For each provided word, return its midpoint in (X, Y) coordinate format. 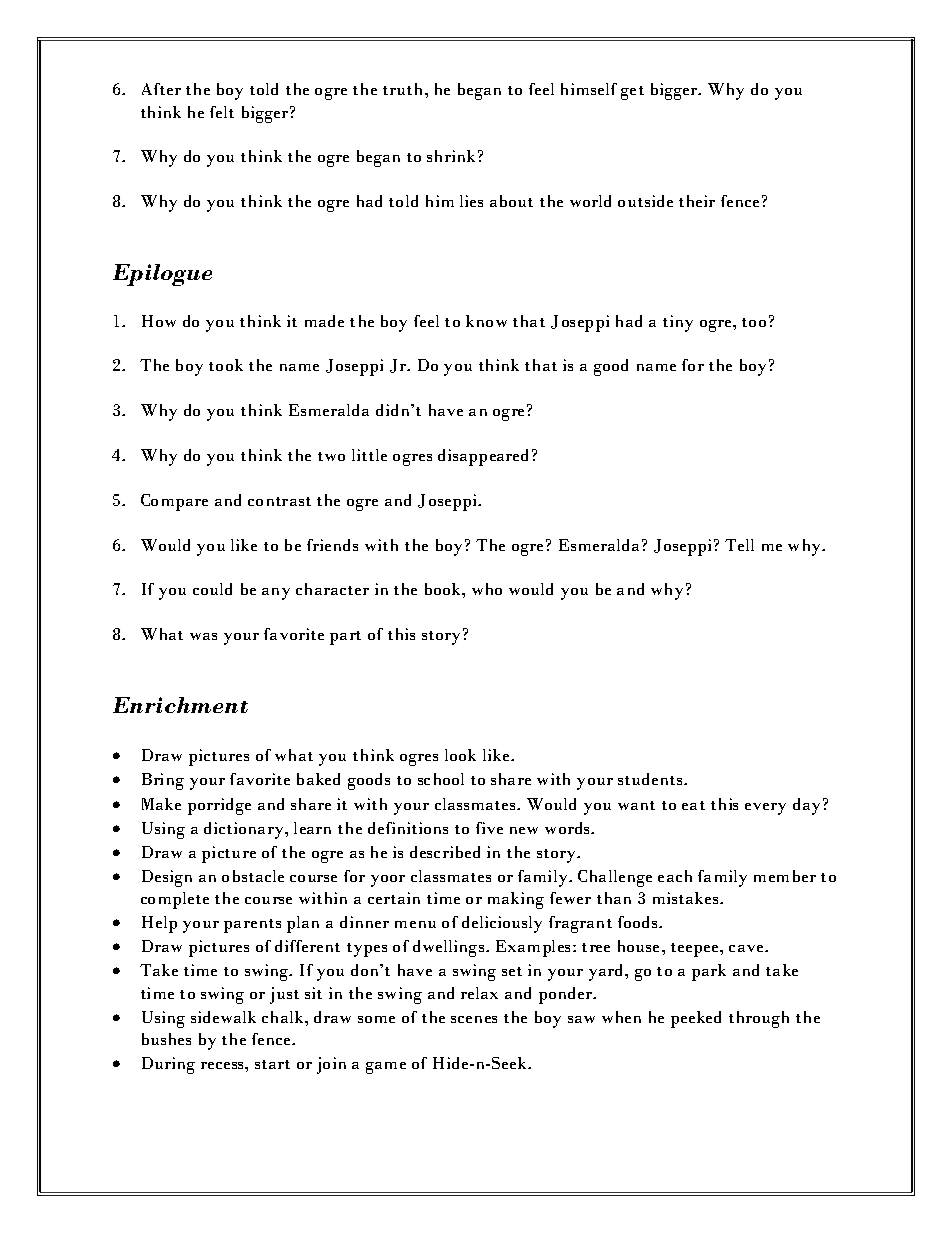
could (212, 589)
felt (222, 112)
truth (404, 89)
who (487, 589)
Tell (739, 545)
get (632, 93)
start (272, 1064)
